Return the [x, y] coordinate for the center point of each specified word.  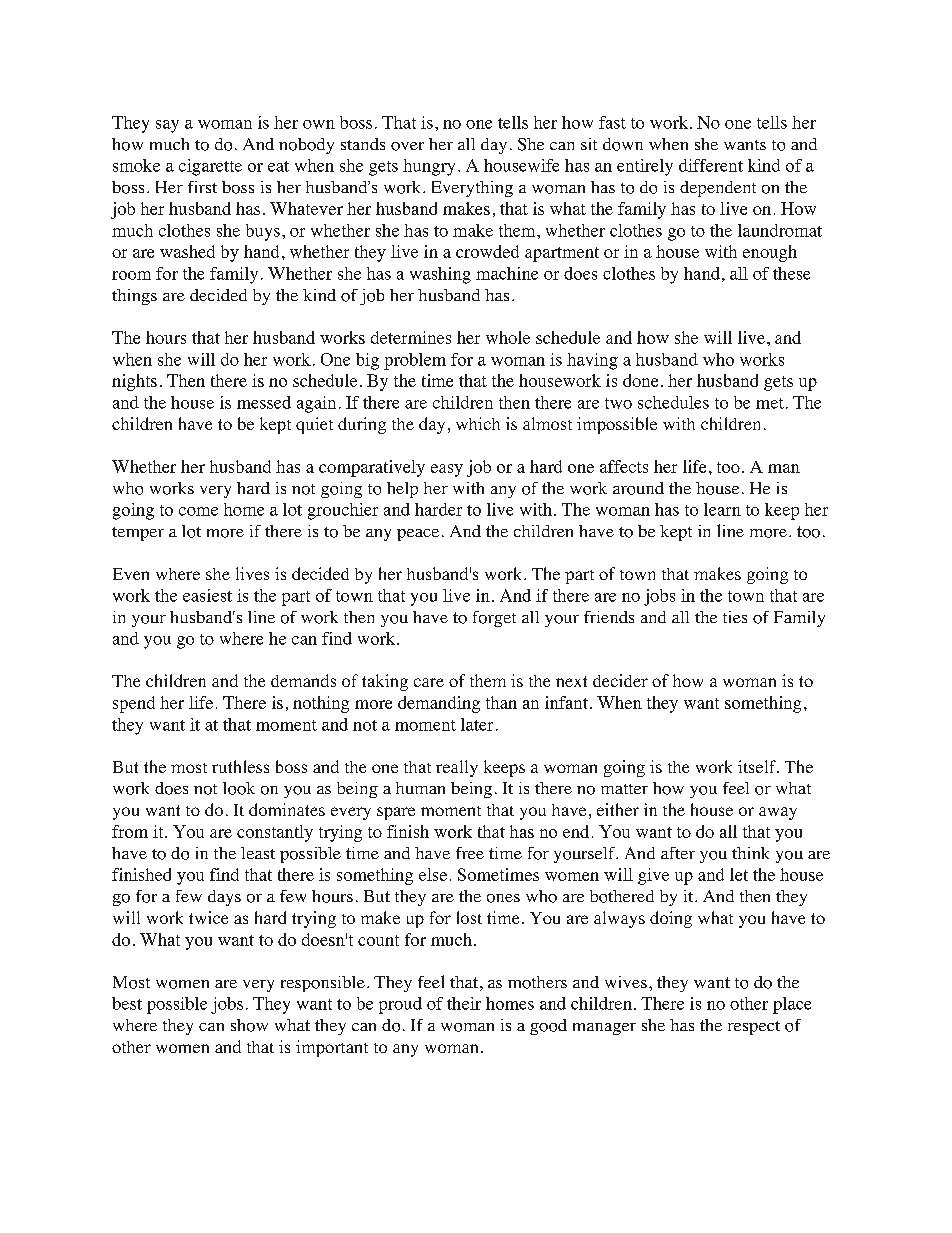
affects [624, 466]
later [477, 724]
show [249, 1025]
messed [264, 402]
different [711, 165]
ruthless [240, 766]
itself [758, 766]
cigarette [210, 167]
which [478, 423]
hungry [429, 167]
